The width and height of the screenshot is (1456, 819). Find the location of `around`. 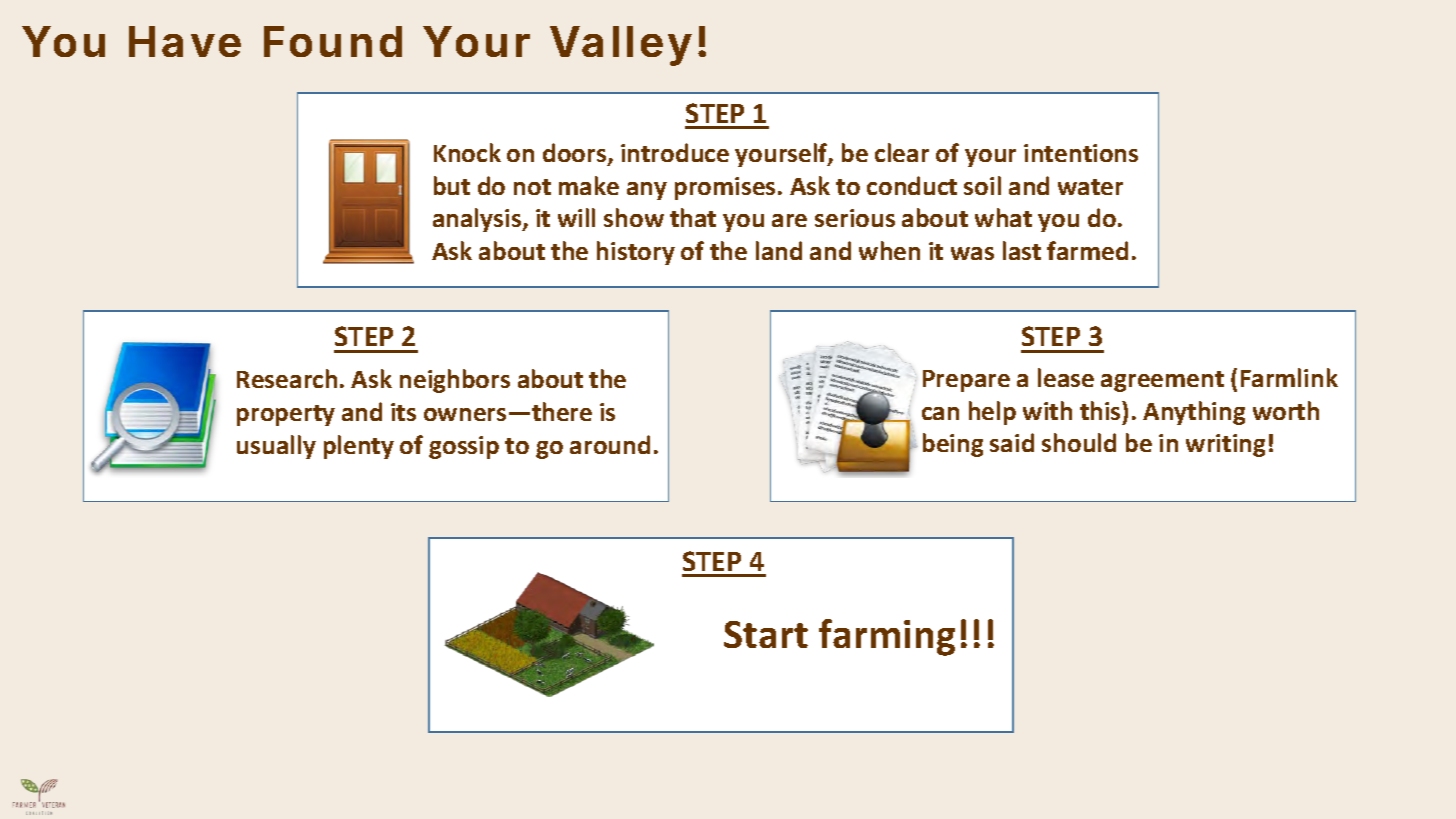

around is located at coordinates (610, 444).
